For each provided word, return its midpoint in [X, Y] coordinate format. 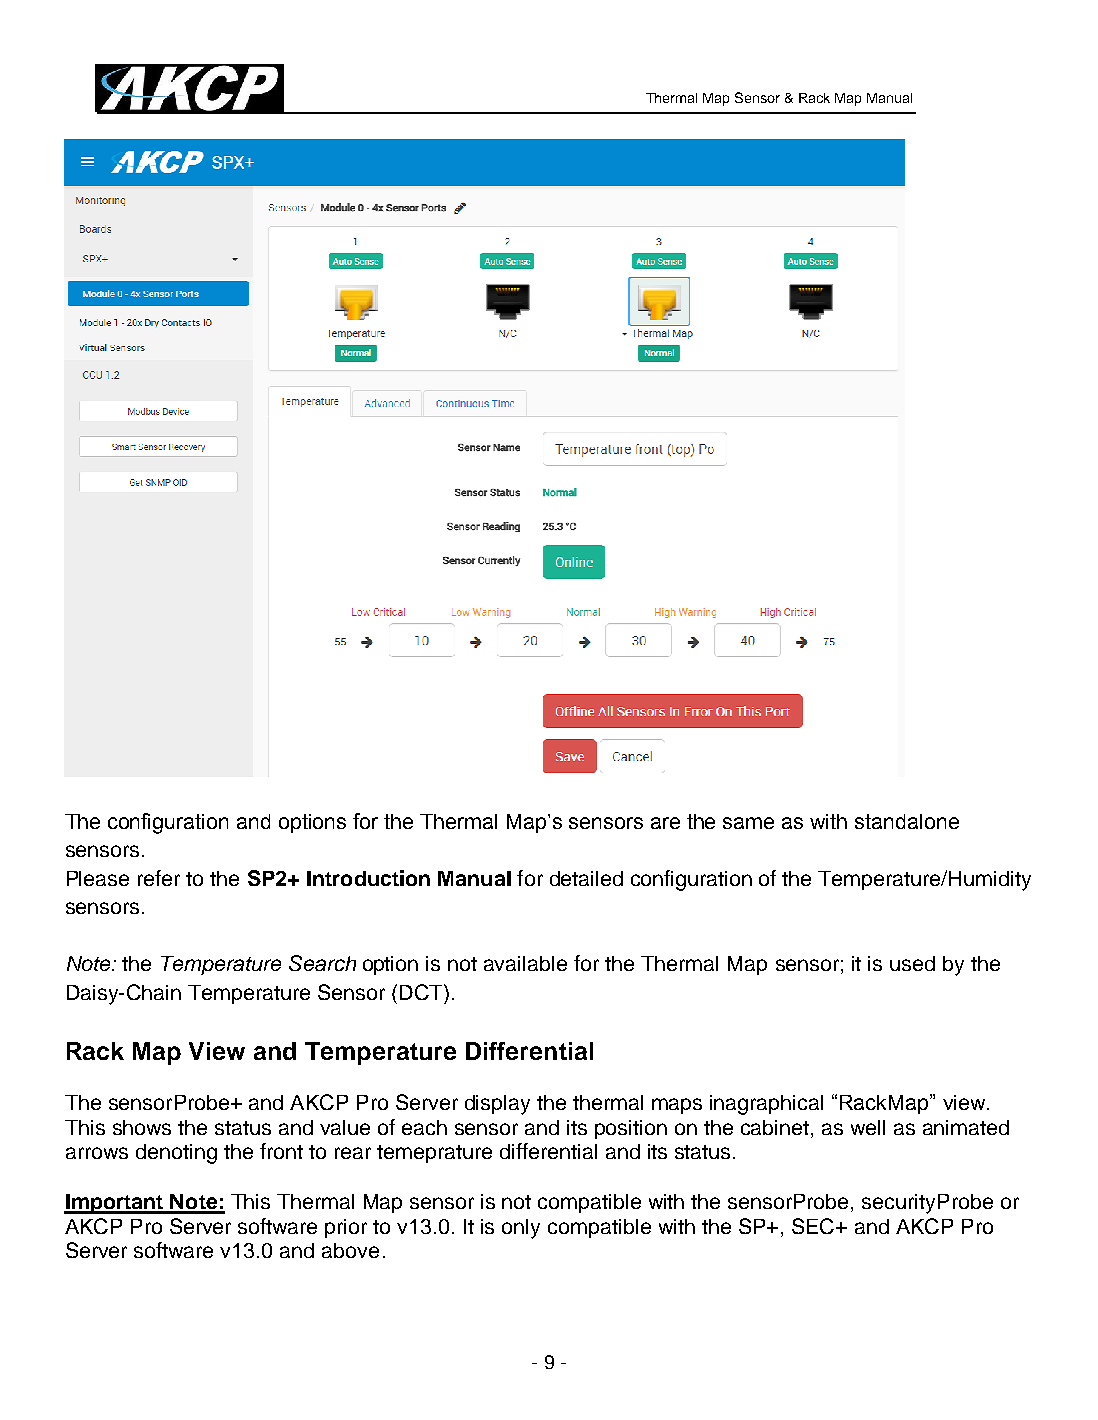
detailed [586, 878]
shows [142, 1127]
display [497, 1105]
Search [322, 963]
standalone [907, 821]
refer [159, 878]
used [912, 963]
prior [346, 1228]
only [521, 1229]
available [525, 963]
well [868, 1127]
